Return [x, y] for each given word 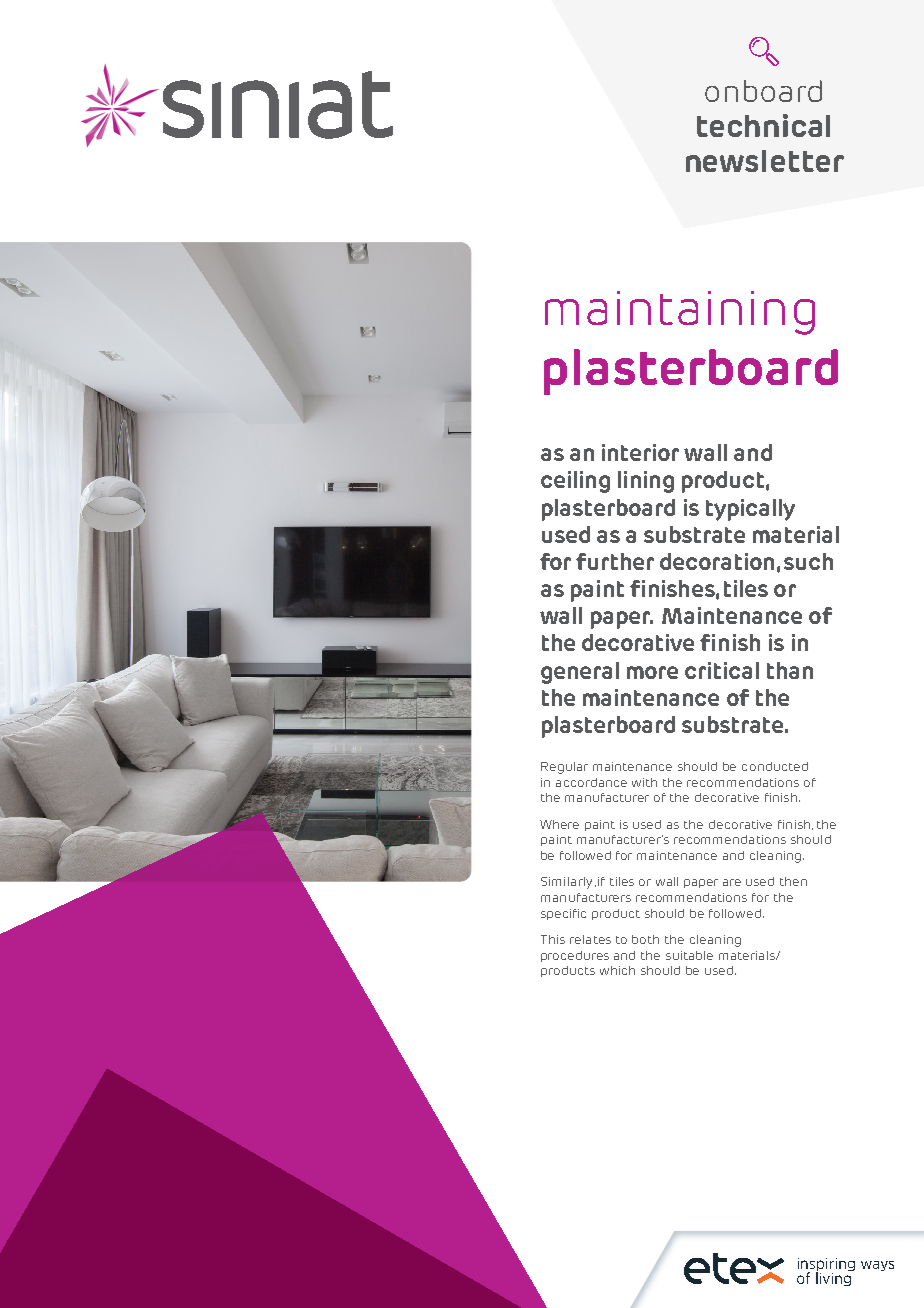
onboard [763, 91]
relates [590, 939]
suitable [689, 955]
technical [763, 125]
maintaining [680, 313]
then [793, 881]
